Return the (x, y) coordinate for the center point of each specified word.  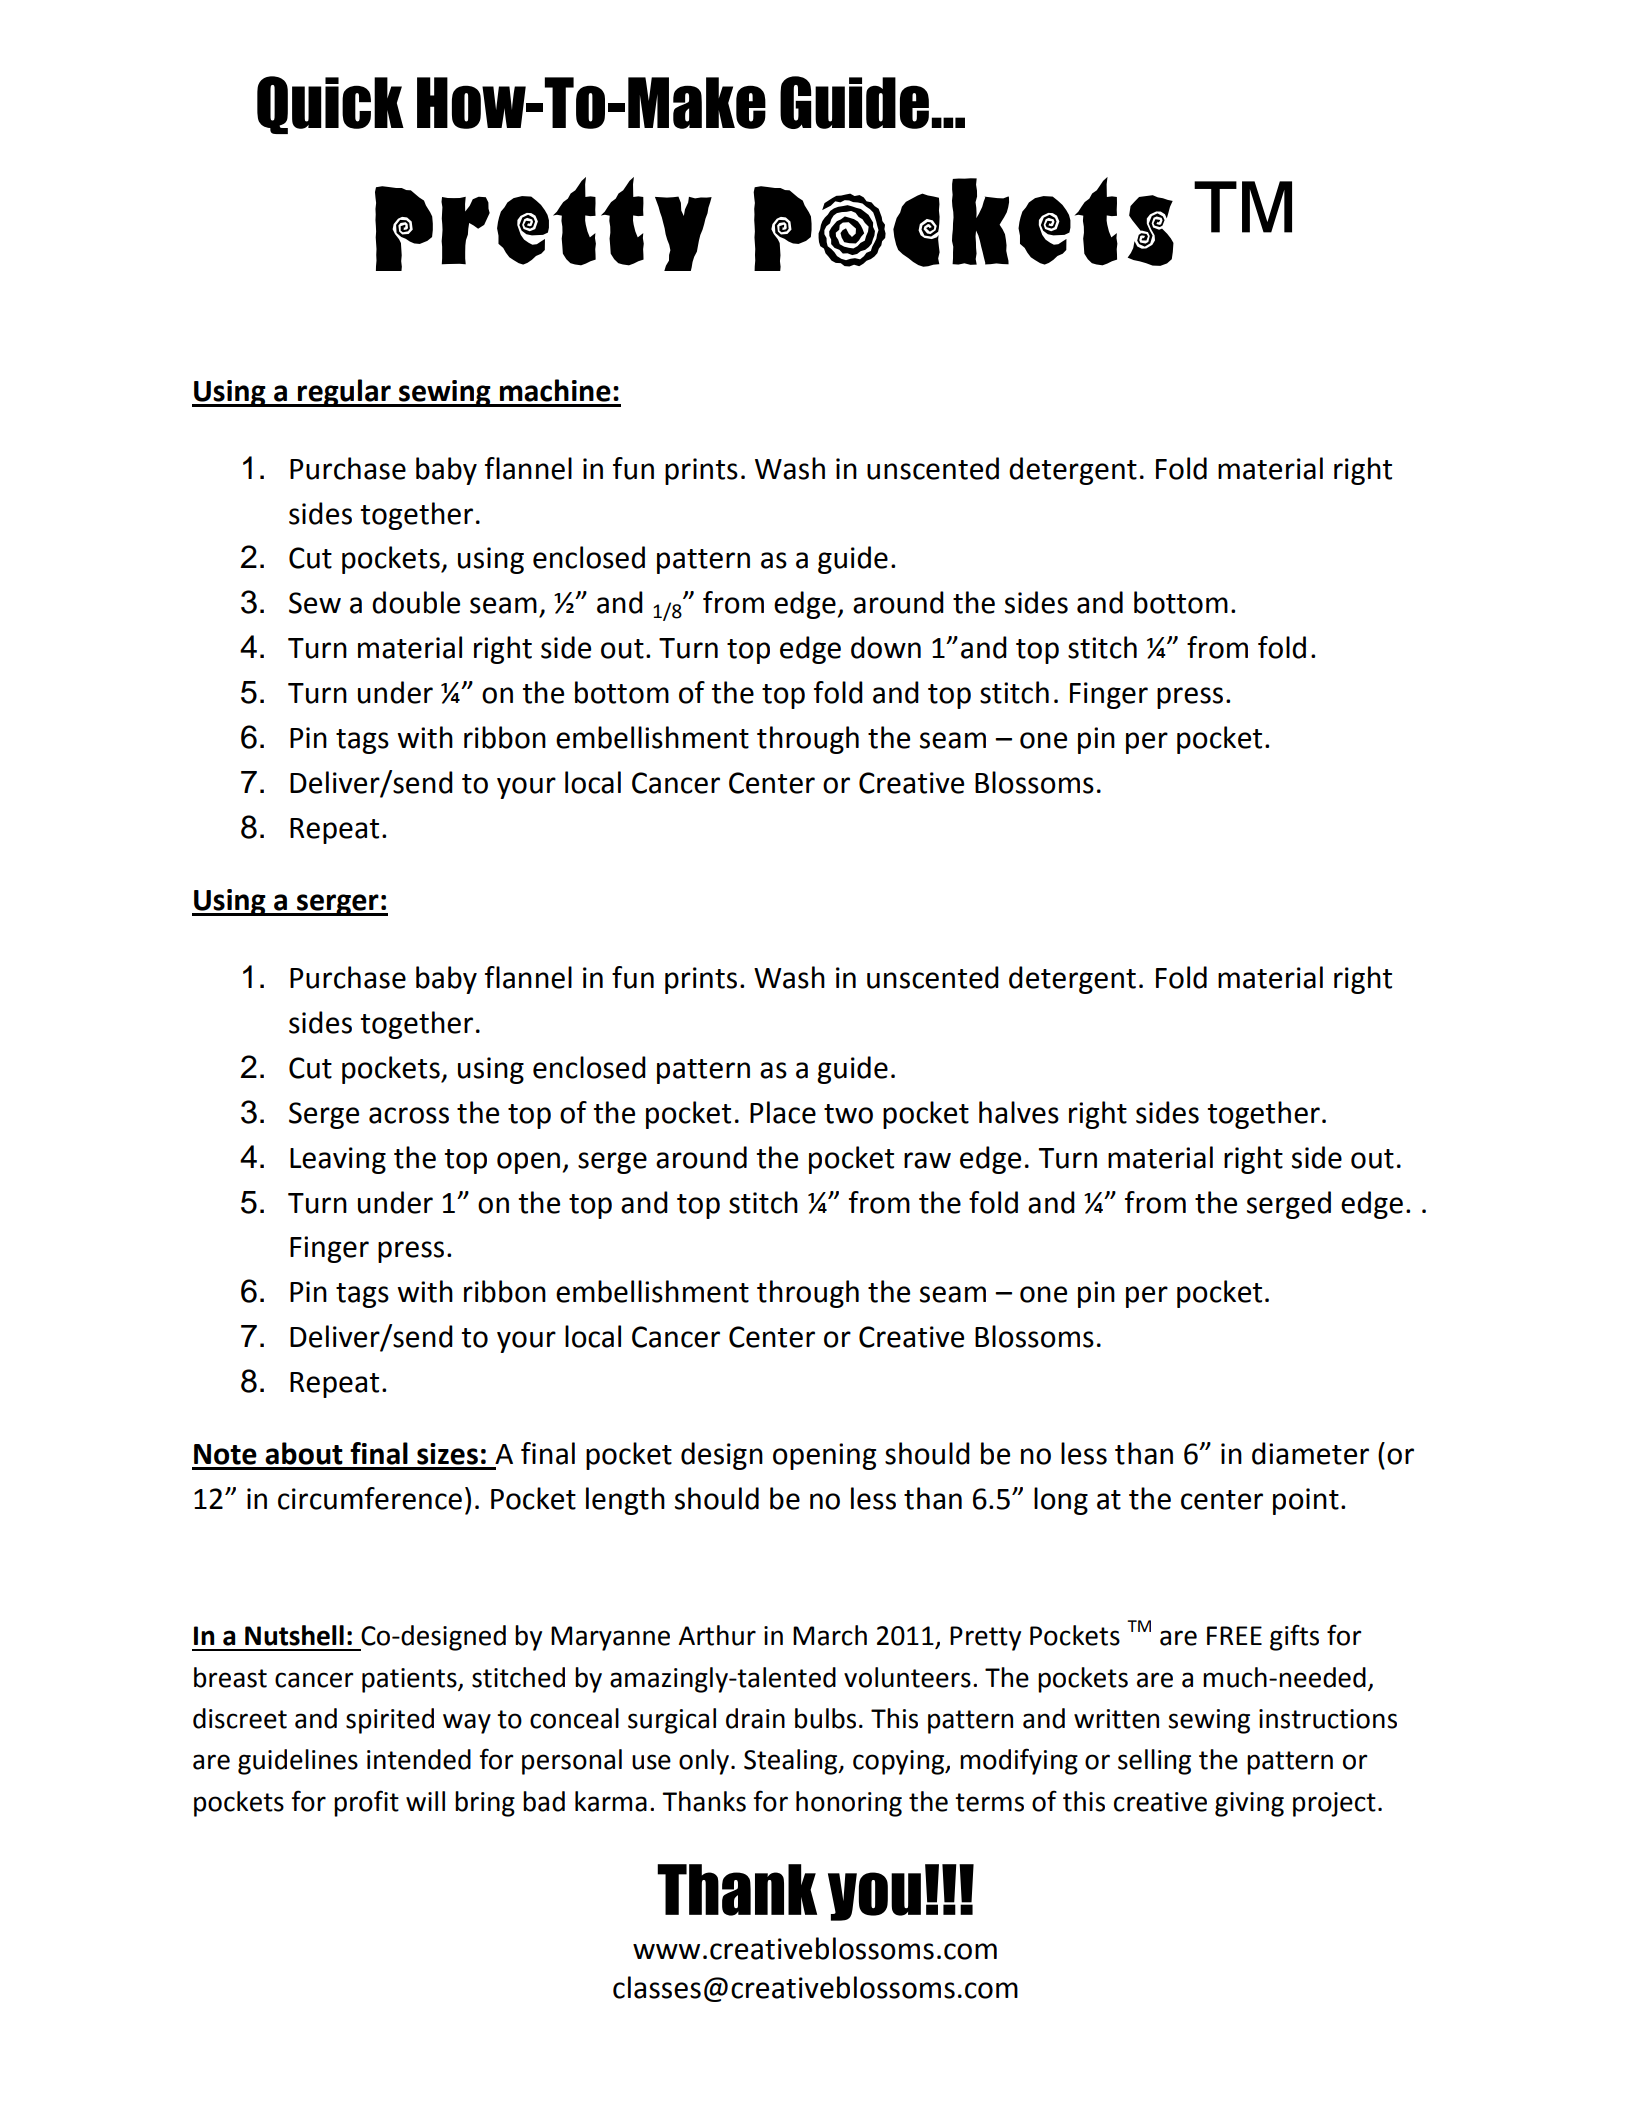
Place (783, 1112)
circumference (370, 1498)
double (416, 602)
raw (927, 1160)
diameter (1310, 1453)
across (409, 1115)
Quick (330, 105)
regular (344, 393)
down (886, 647)
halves (1019, 1112)
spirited (390, 1721)
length (625, 1501)
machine (555, 390)
